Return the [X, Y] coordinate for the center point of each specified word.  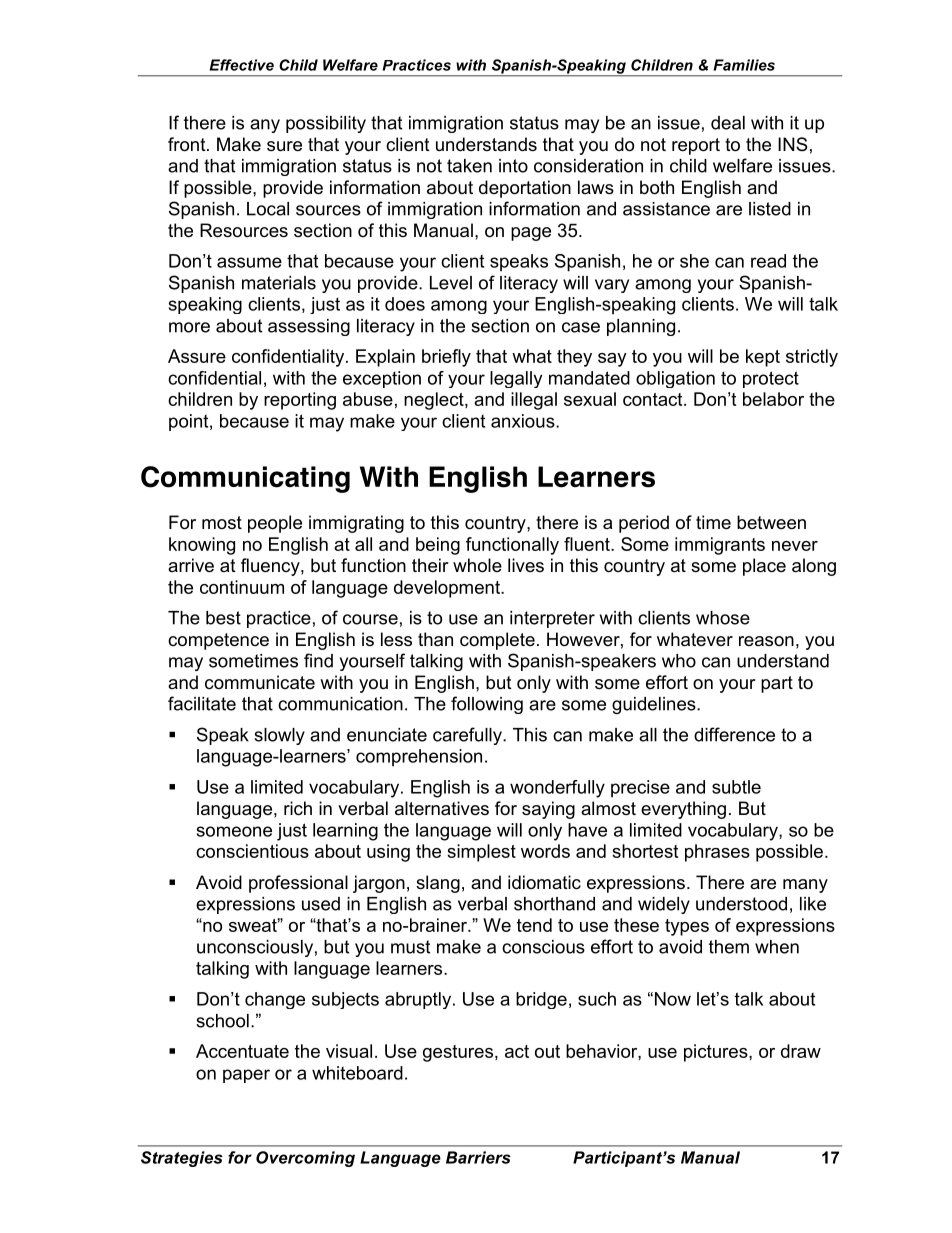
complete [497, 641]
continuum [242, 587]
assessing [309, 327]
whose [723, 618]
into [513, 166]
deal [728, 123]
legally [516, 379]
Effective [242, 65]
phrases [717, 853]
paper [246, 1076]
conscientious [252, 851]
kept [763, 358]
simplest [481, 853]
